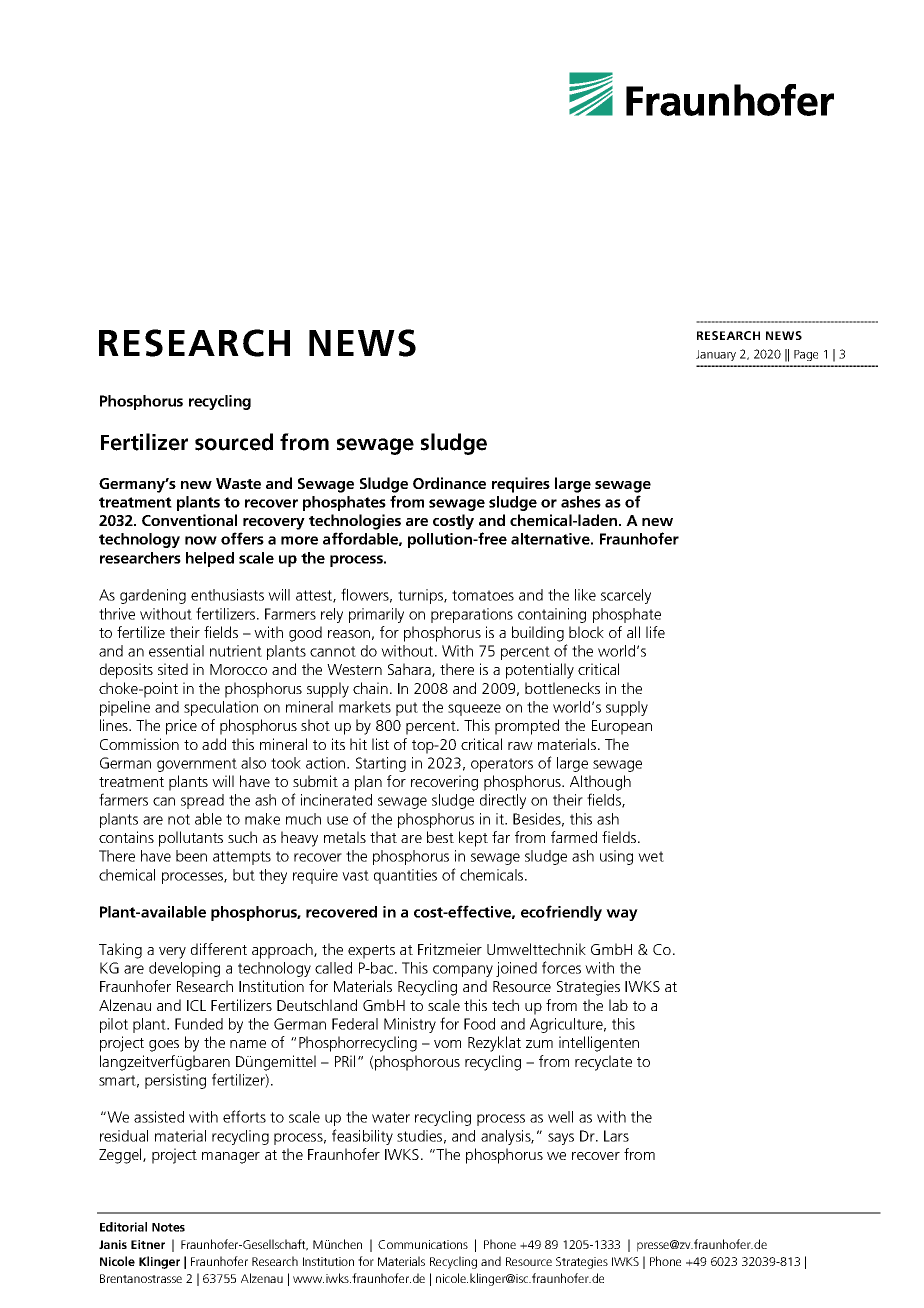 The width and height of the document is (924, 1308). Describe the element at coordinates (449, 483) in the document. I see `Ordinance` at that location.
